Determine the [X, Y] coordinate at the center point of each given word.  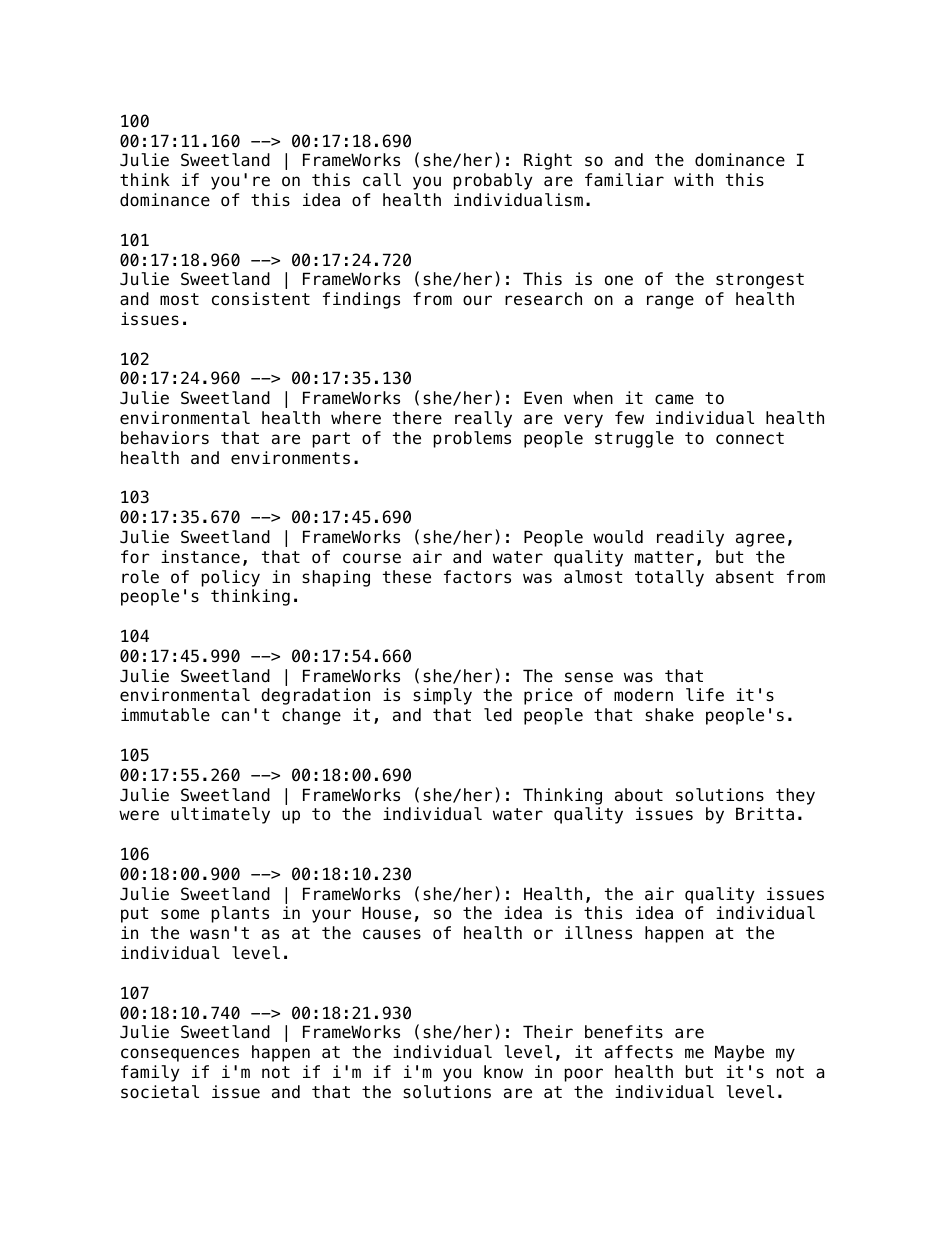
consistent [261, 299]
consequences [180, 1055]
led [498, 715]
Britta [765, 814]
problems [472, 439]
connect [750, 438]
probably [493, 181]
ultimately [220, 815]
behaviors [165, 438]
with [693, 179]
